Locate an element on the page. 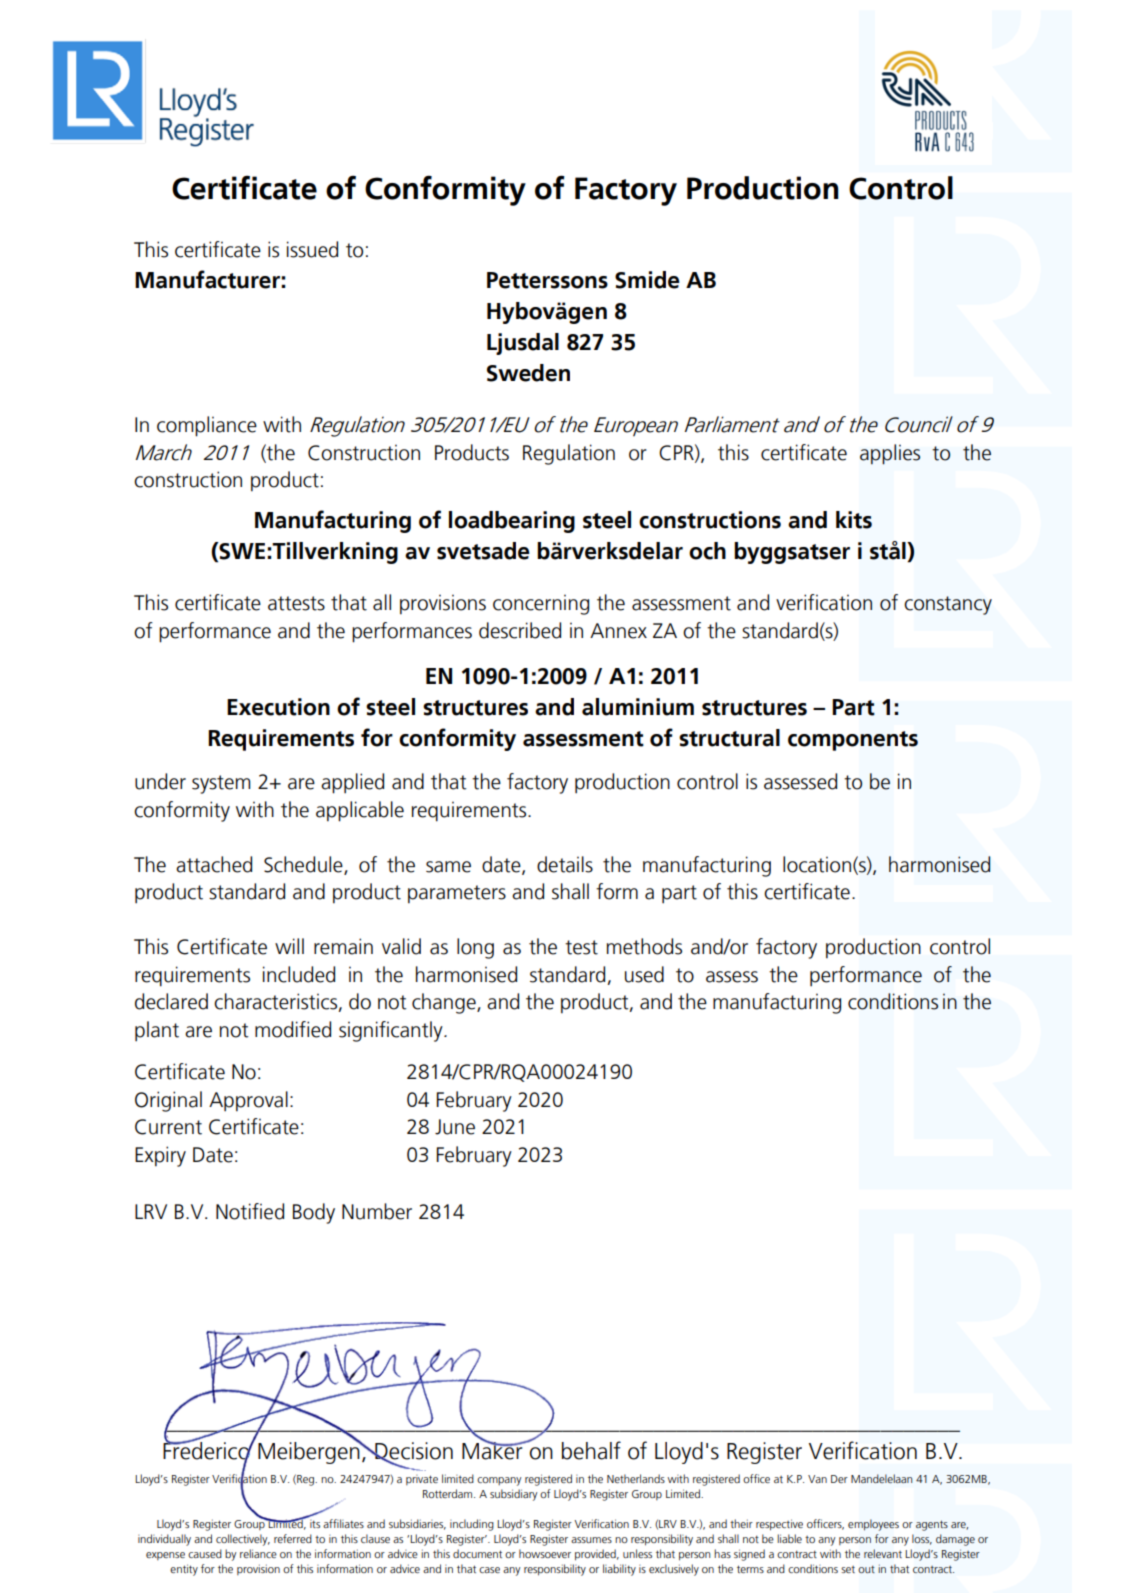  howsoever is located at coordinates (545, 1553).
